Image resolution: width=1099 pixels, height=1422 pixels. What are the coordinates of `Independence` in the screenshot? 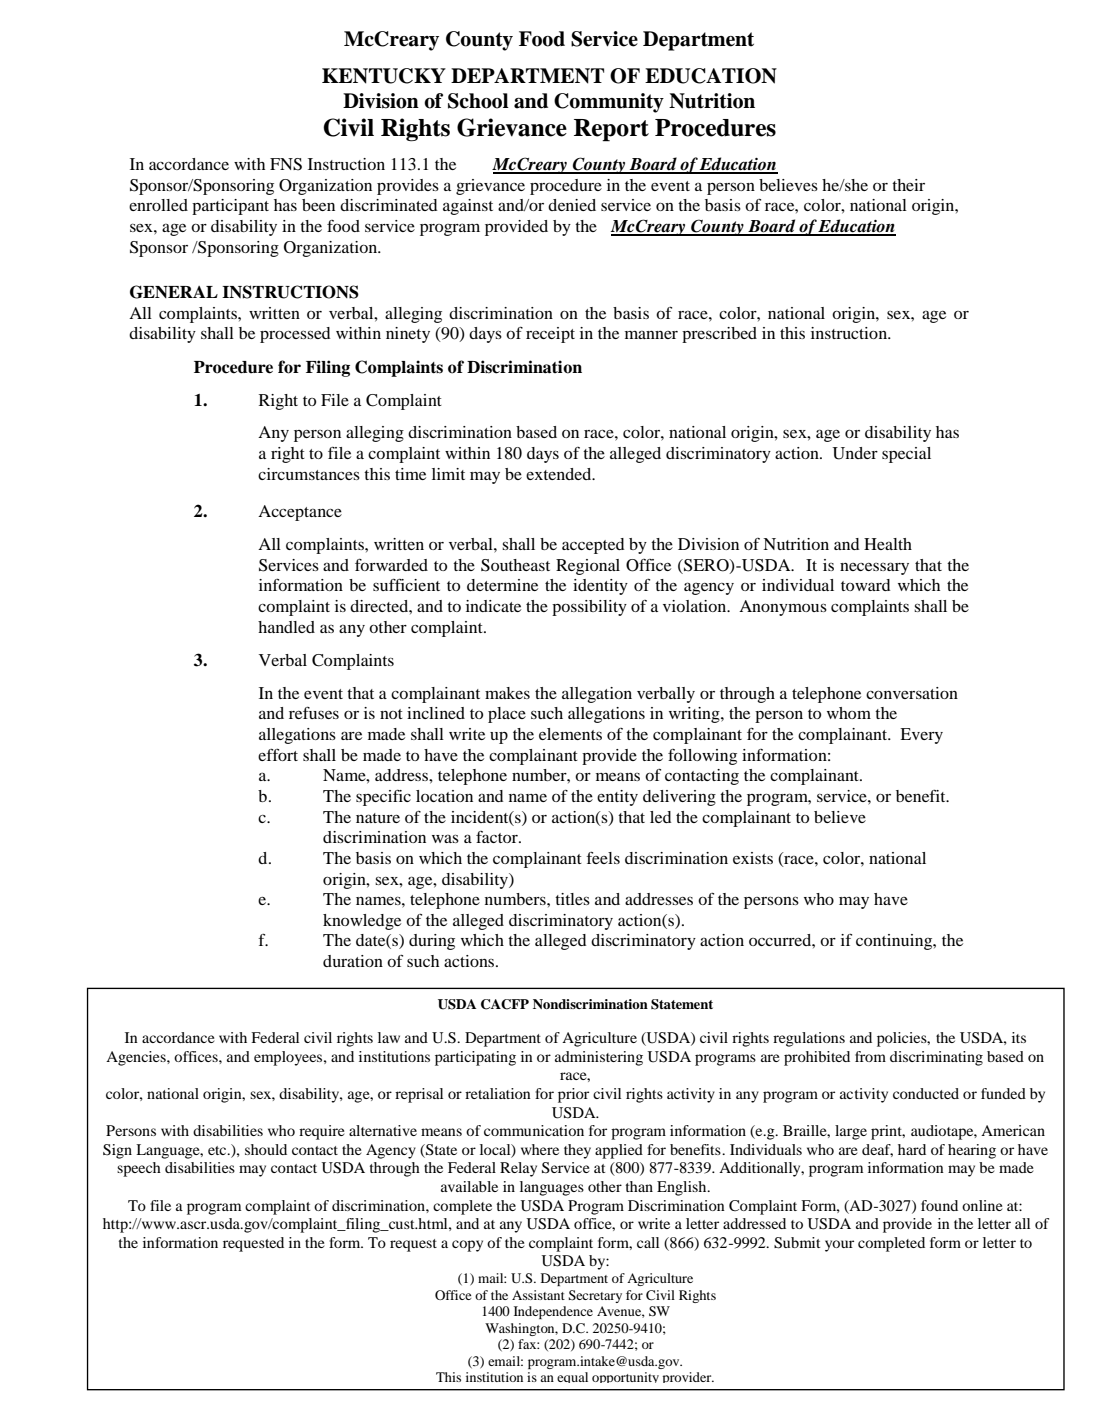 It's located at (553, 1312).
